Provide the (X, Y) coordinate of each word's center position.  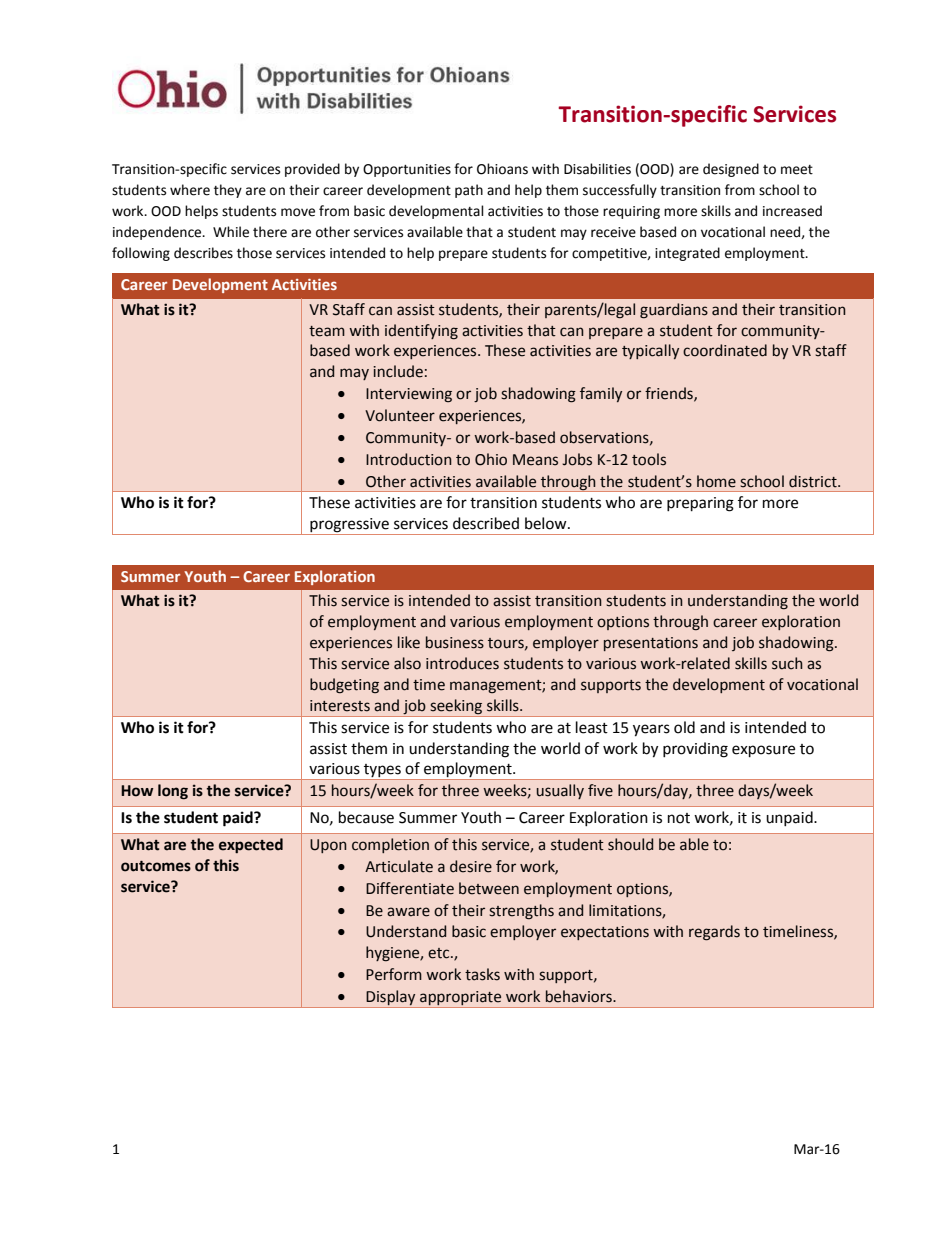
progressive (349, 526)
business (455, 642)
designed (731, 170)
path (469, 191)
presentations (651, 644)
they (228, 191)
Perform (394, 974)
